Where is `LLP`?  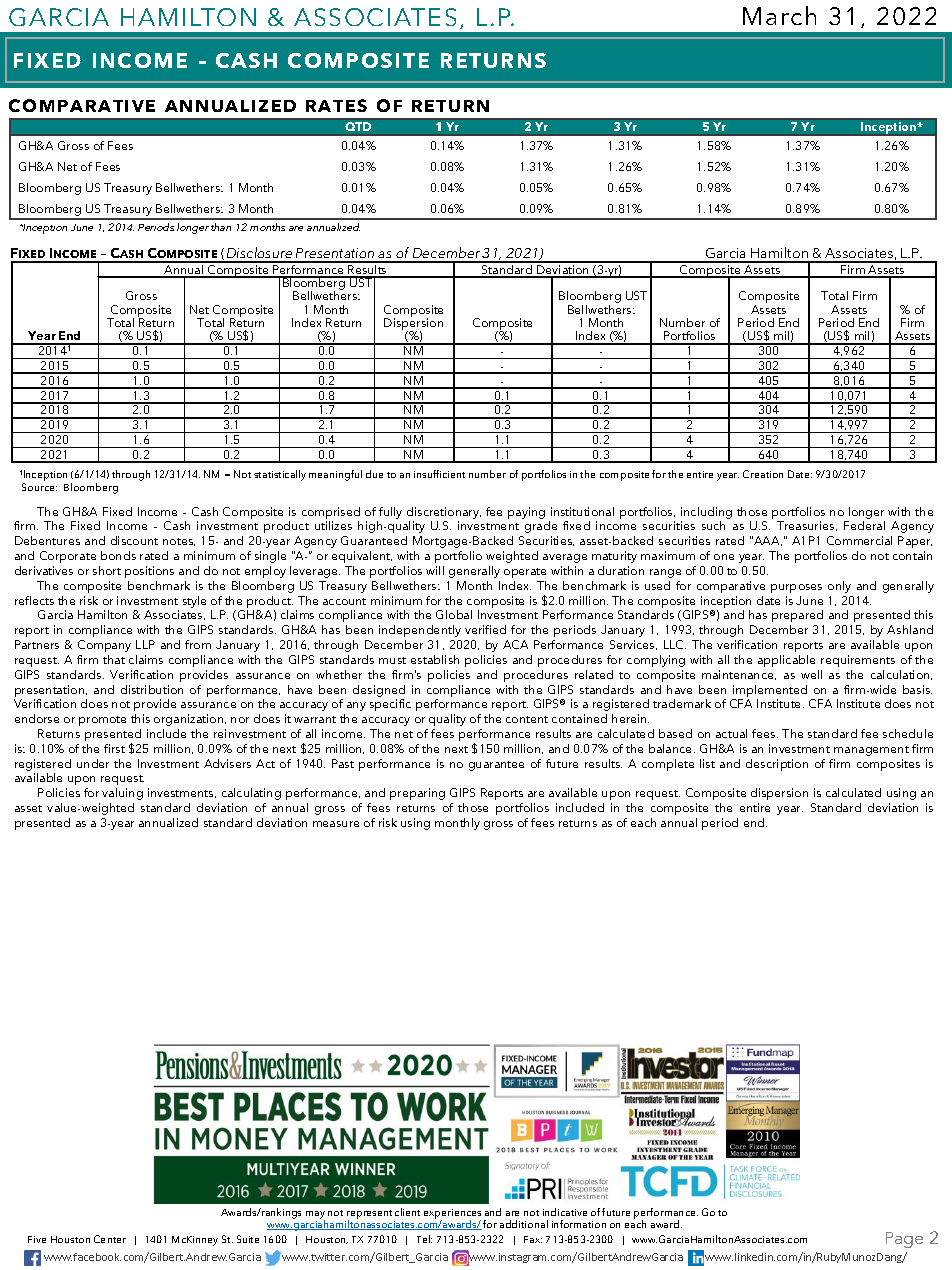
LLP is located at coordinates (145, 644).
